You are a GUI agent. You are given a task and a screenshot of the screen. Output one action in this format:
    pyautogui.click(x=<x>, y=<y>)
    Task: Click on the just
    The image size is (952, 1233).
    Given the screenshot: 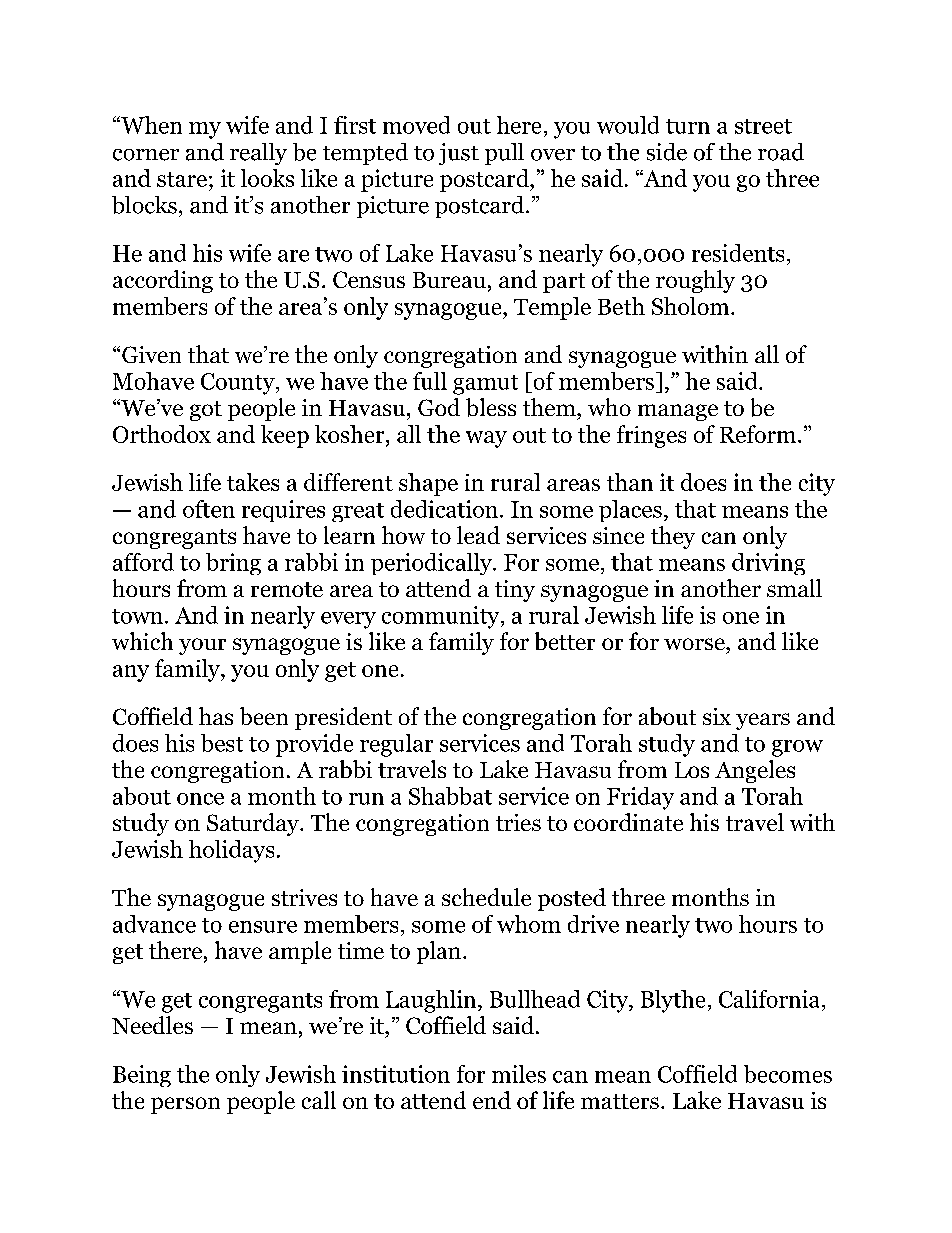 What is the action you would take?
    pyautogui.click(x=459, y=154)
